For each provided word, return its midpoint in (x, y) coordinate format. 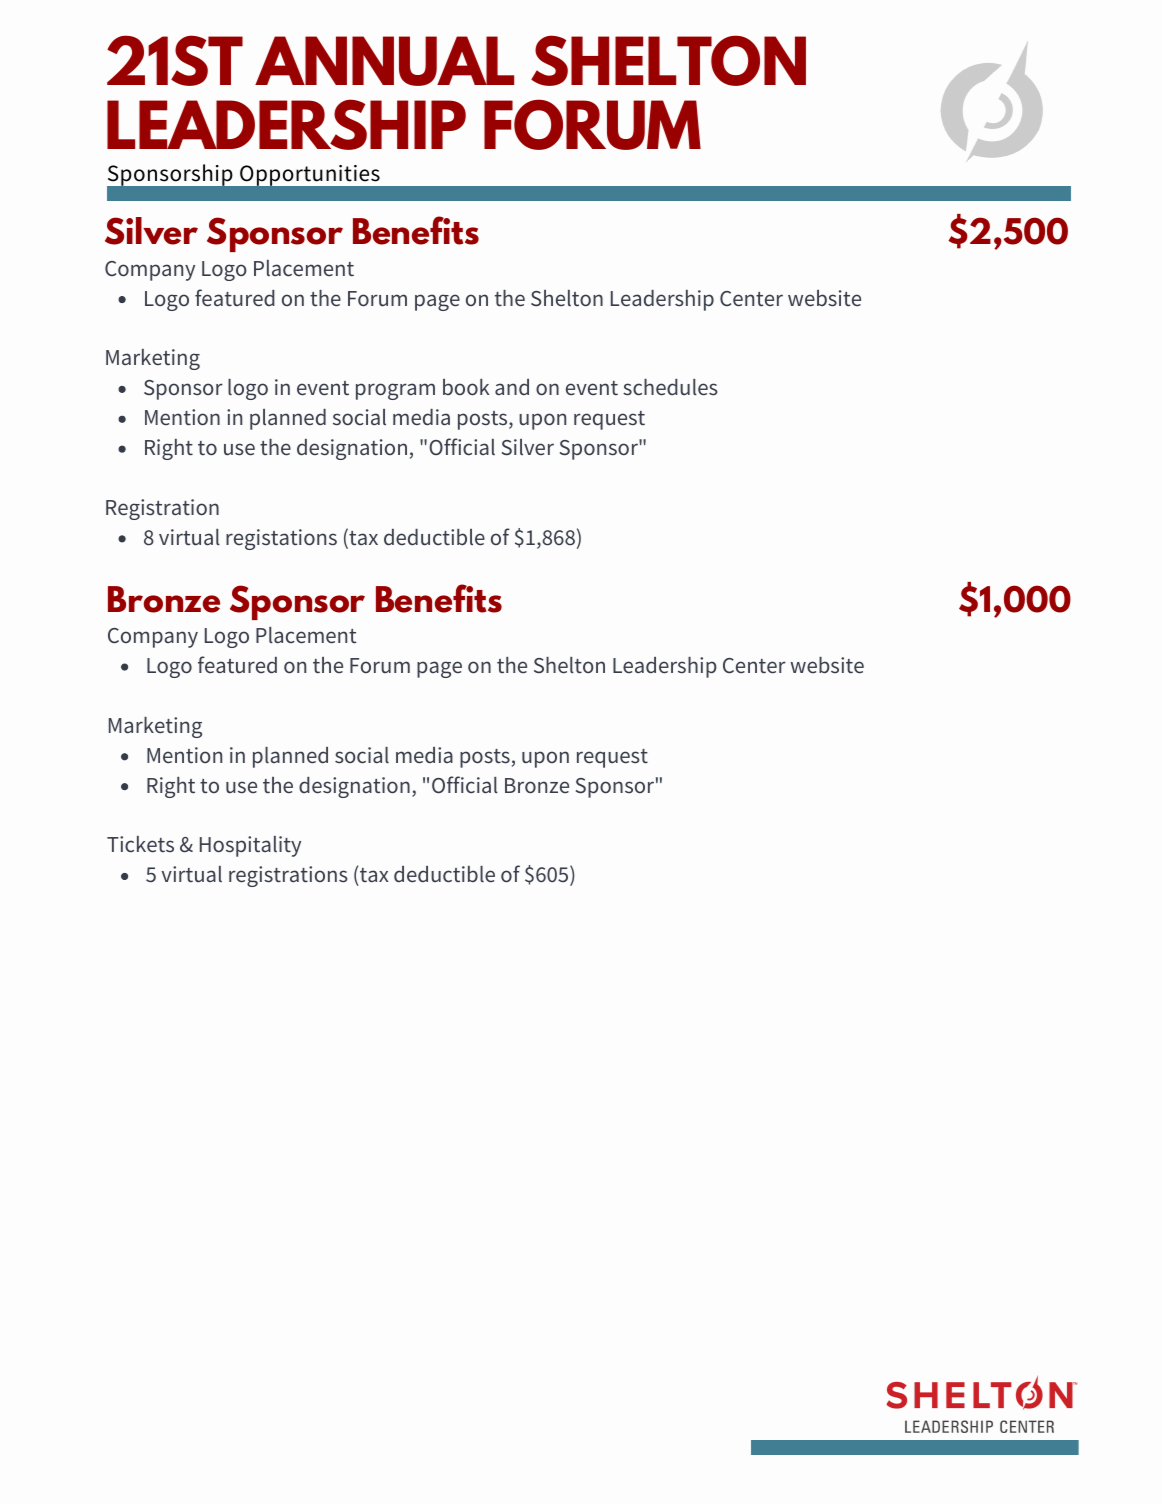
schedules (670, 387)
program (395, 391)
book (466, 387)
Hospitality (250, 846)
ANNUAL (384, 61)
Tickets (140, 844)
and (512, 387)
